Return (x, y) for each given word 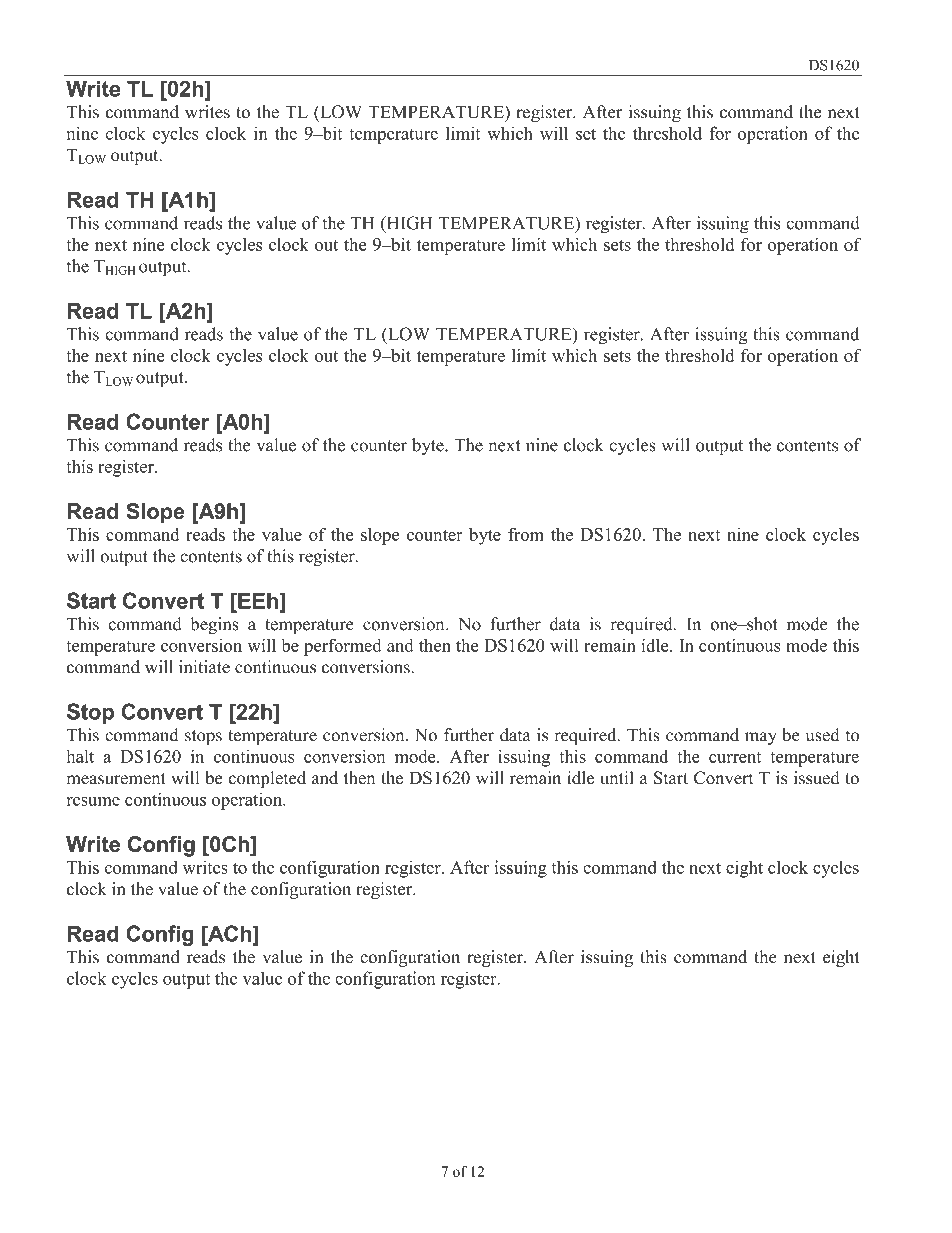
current (735, 757)
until (617, 778)
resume (93, 801)
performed (343, 647)
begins (214, 625)
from (526, 534)
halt (80, 756)
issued (817, 778)
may (761, 738)
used (823, 735)
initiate (204, 667)
